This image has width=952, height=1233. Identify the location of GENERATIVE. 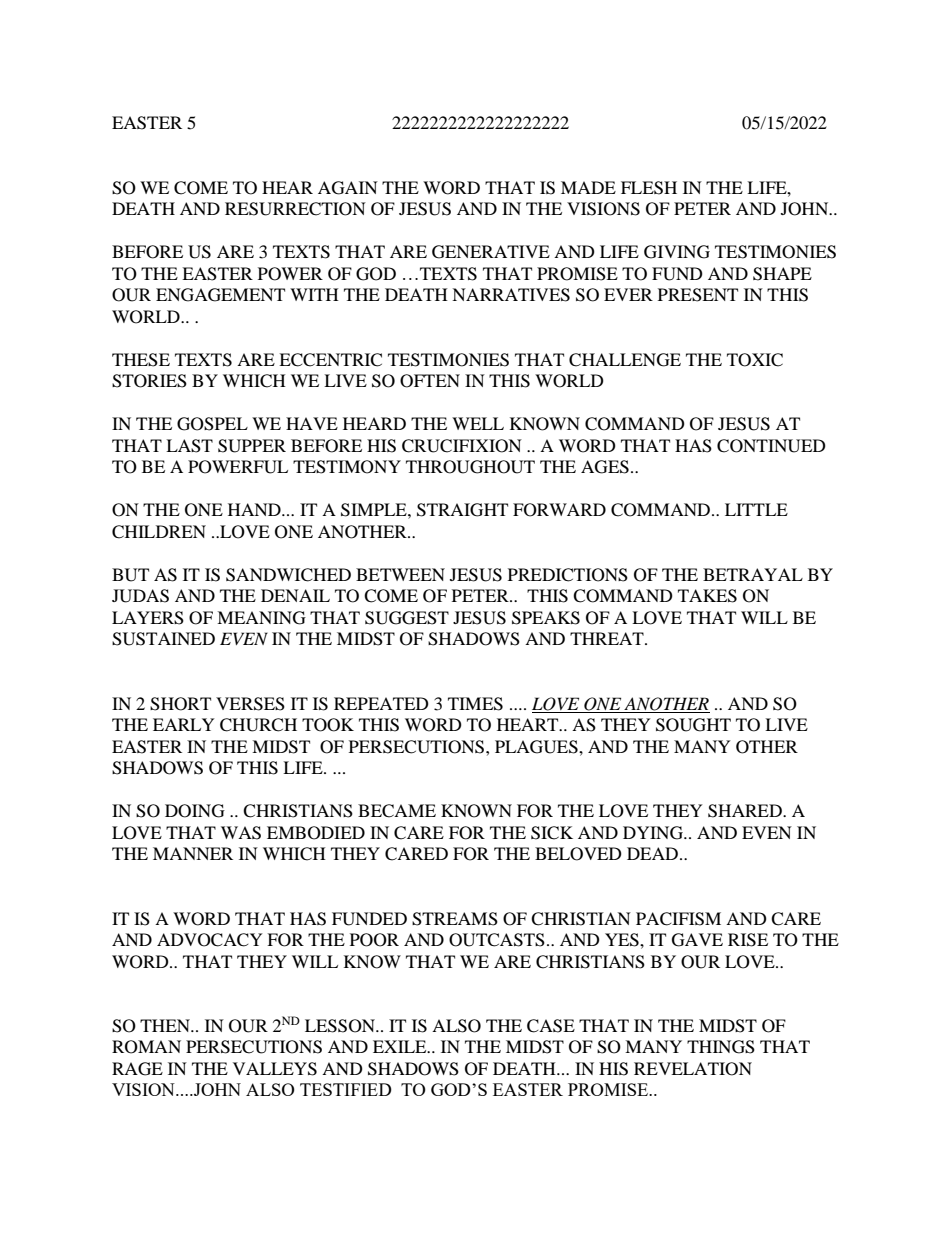
(491, 252).
